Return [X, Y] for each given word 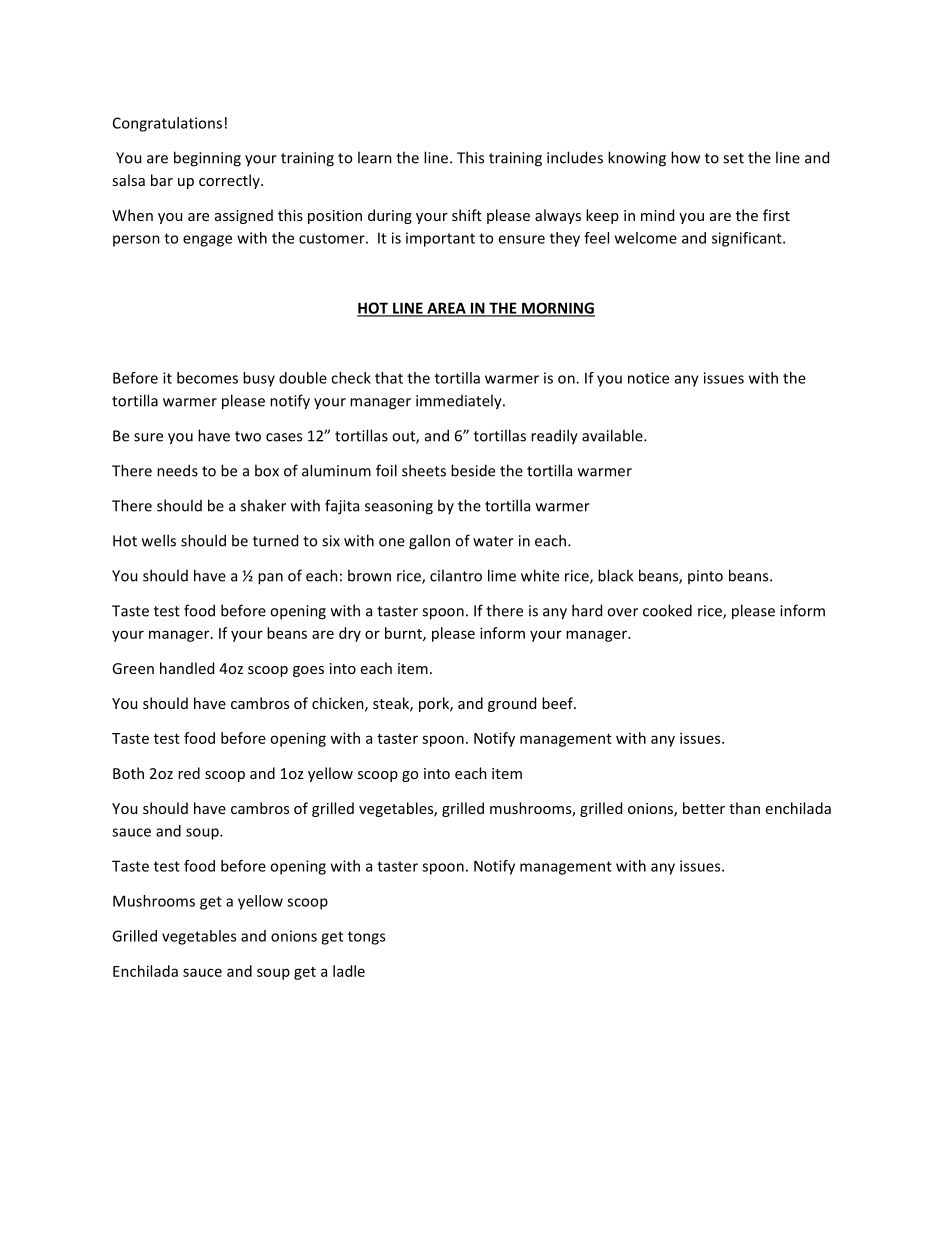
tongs [366, 938]
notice [648, 378]
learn [375, 157]
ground [512, 704]
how [685, 157]
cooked [667, 610]
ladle [349, 971]
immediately [460, 402]
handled [187, 668]
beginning [207, 159]
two [248, 436]
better [704, 808]
